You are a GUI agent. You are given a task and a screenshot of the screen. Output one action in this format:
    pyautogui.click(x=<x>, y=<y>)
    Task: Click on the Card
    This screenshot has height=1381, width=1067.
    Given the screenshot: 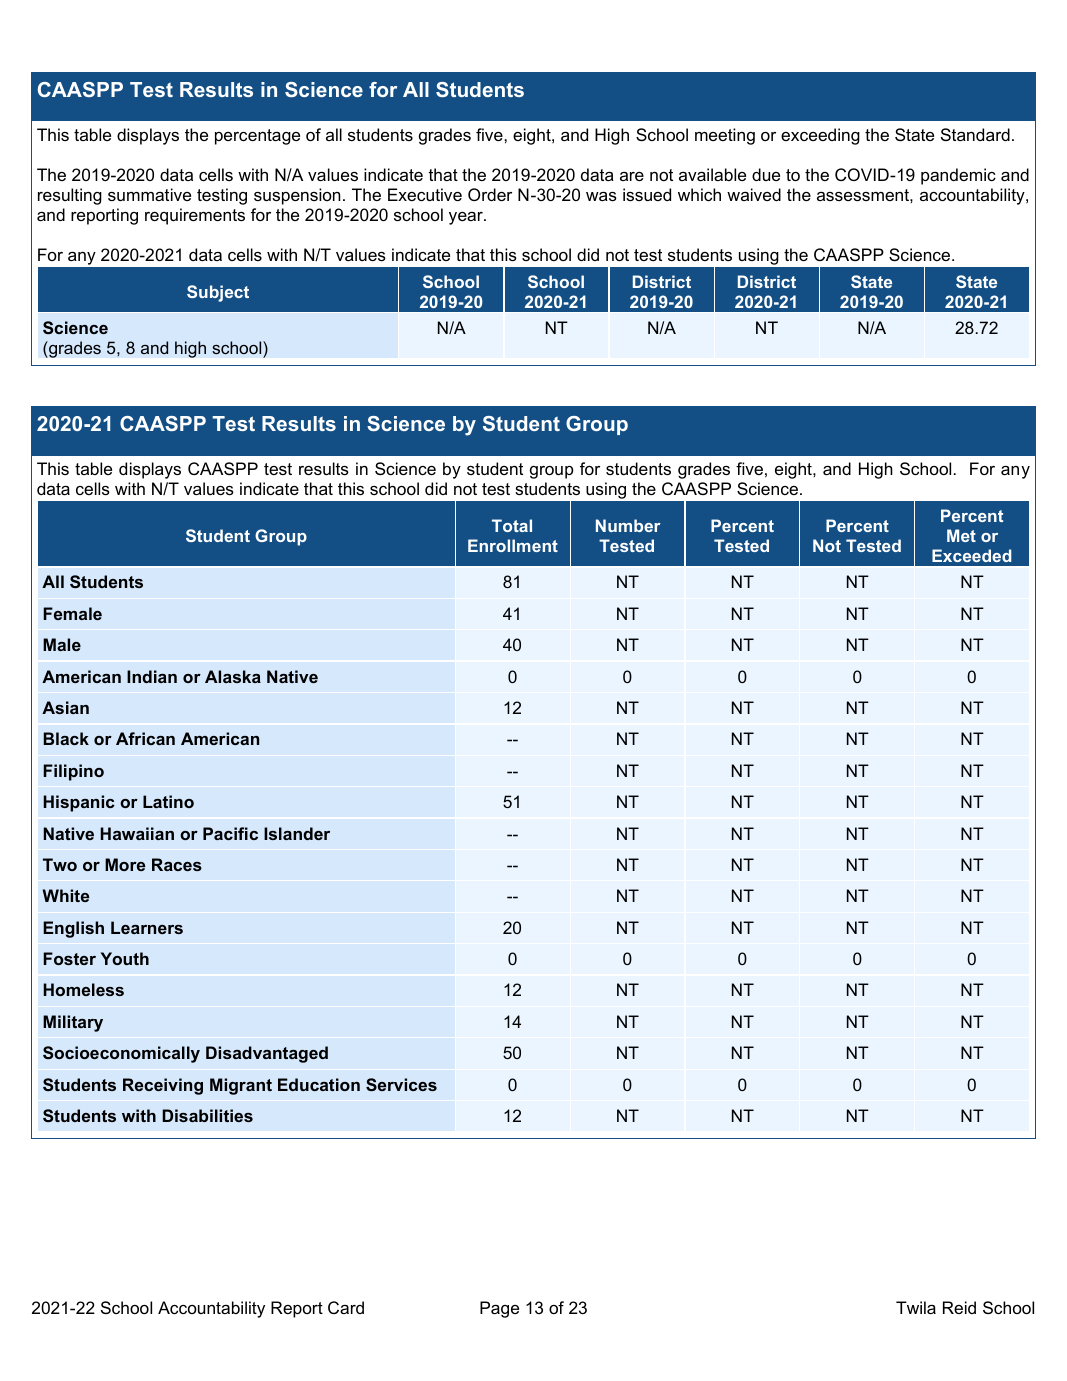 What is the action you would take?
    pyautogui.click(x=346, y=1307)
